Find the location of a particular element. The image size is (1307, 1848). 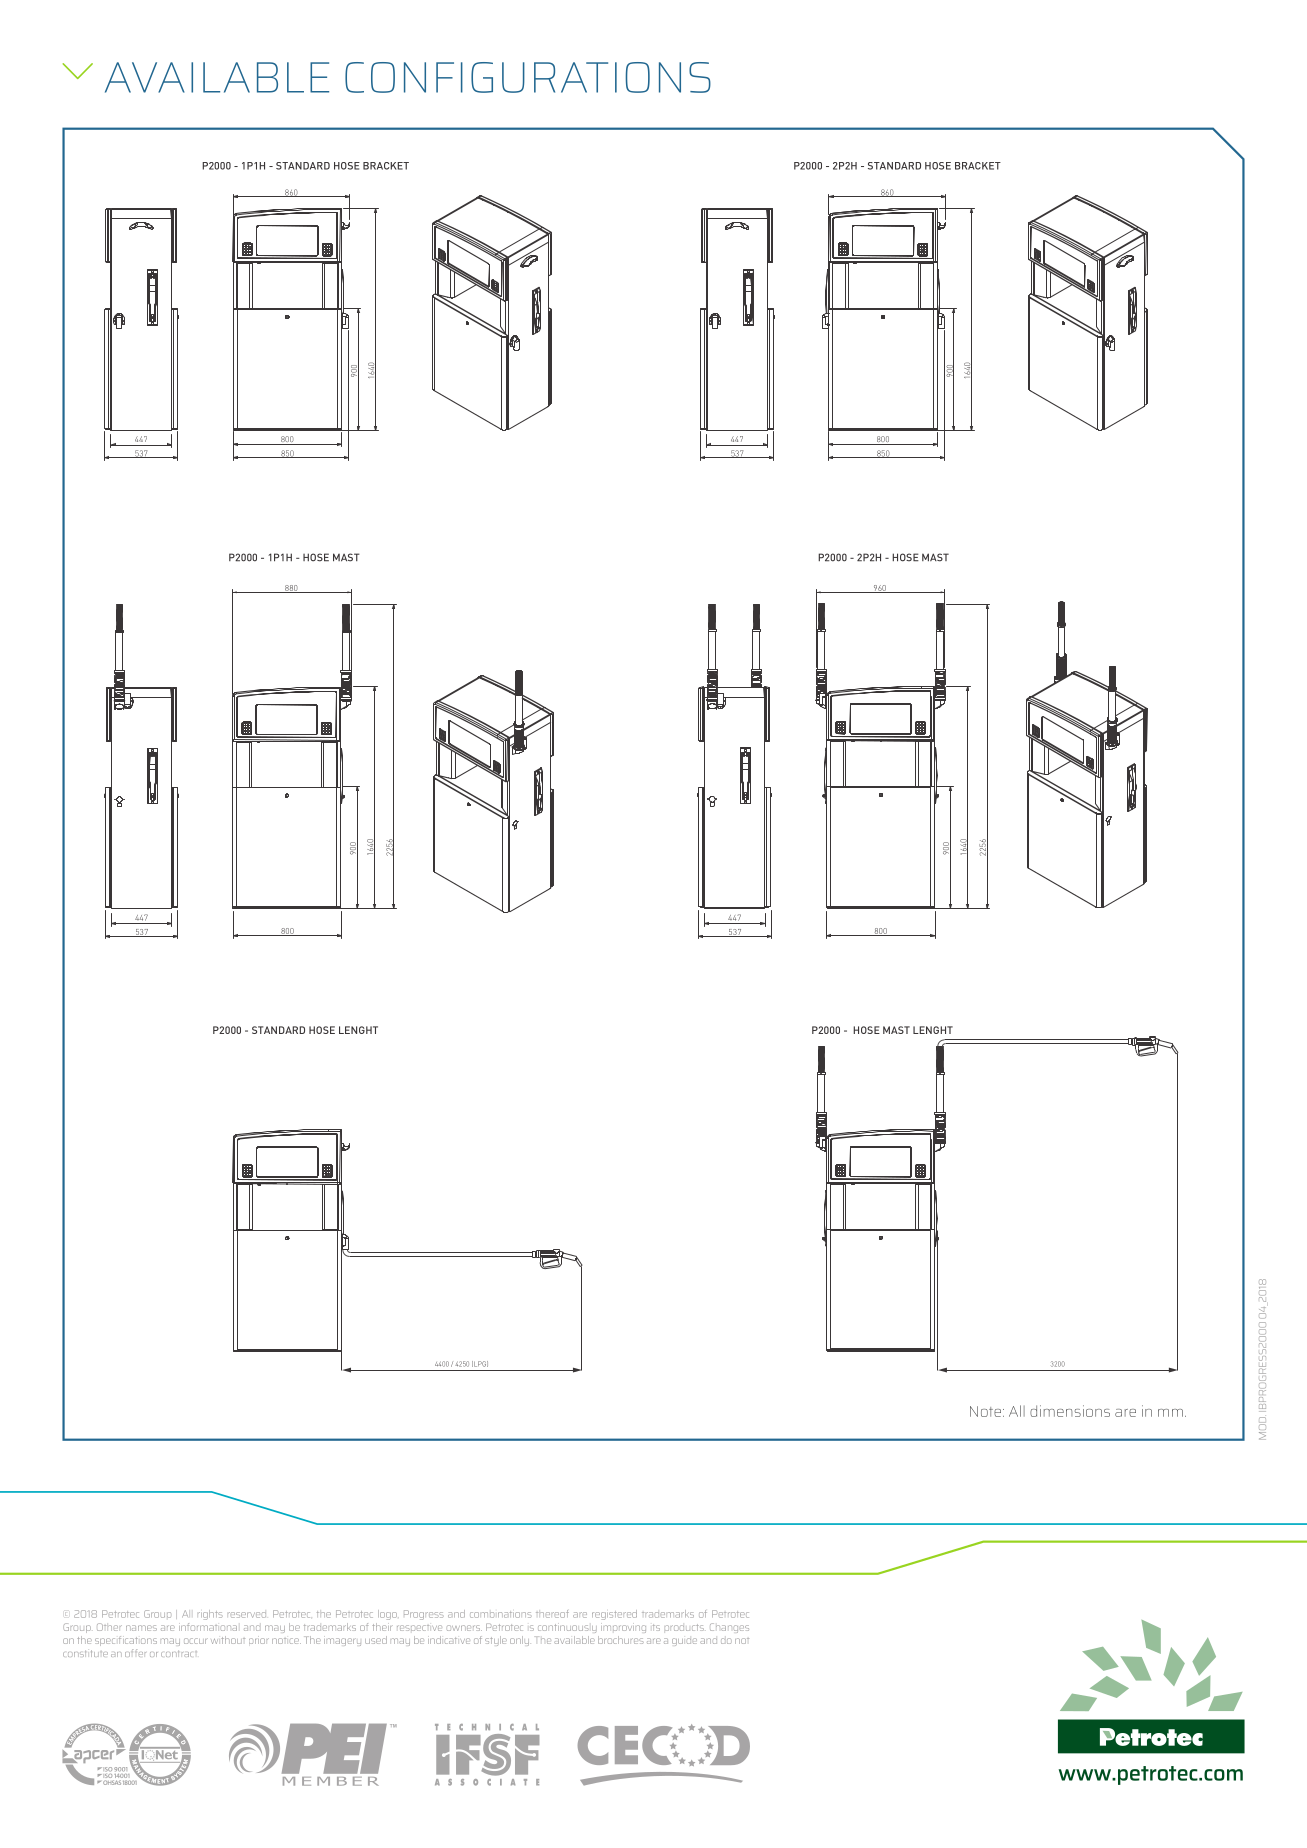

thereof is located at coordinates (552, 1614).
